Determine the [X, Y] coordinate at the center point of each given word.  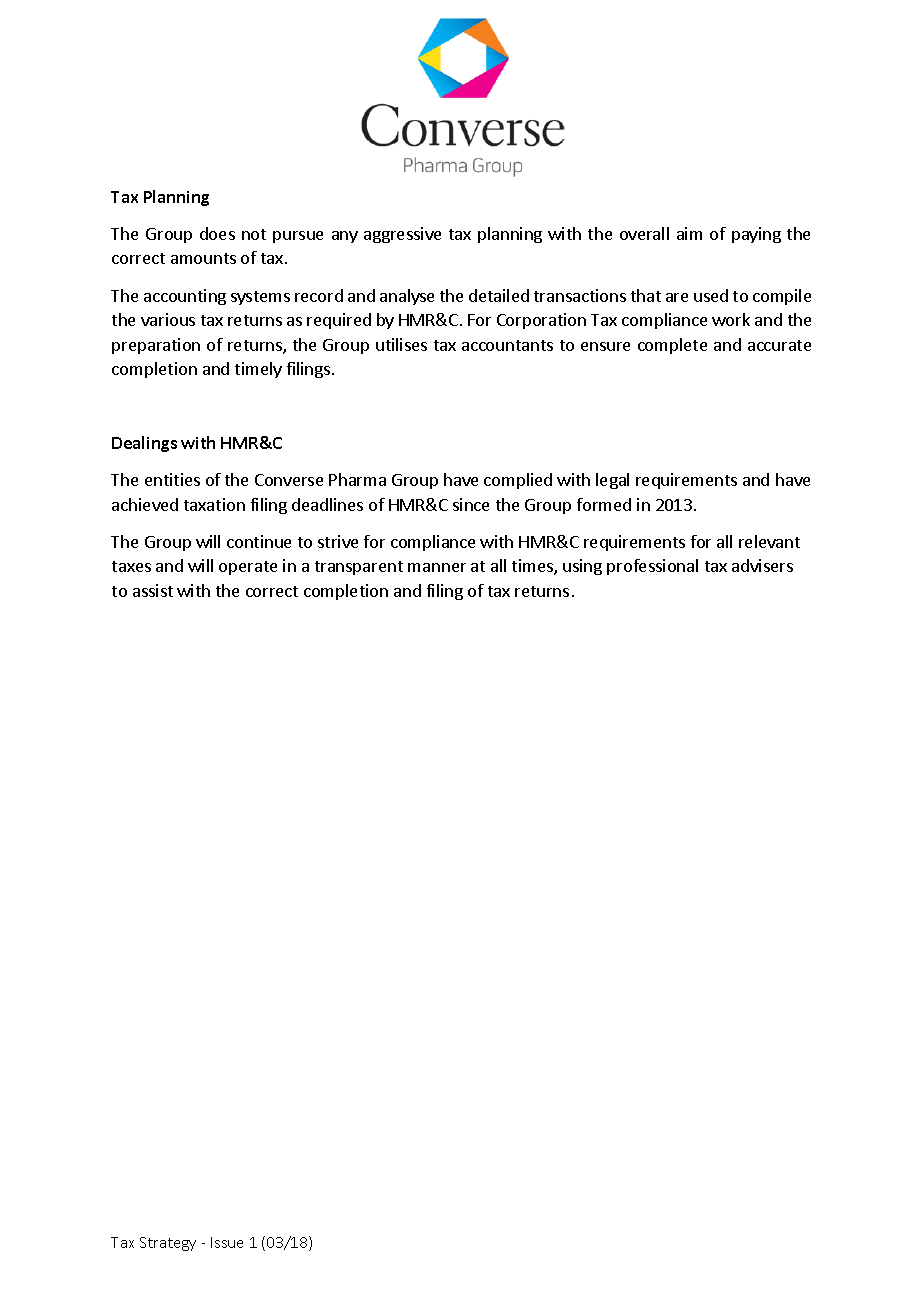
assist [153, 590]
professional [652, 567]
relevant [769, 541]
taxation [214, 504]
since [471, 504]
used [711, 295]
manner [437, 567]
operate [248, 568]
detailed [499, 295]
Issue [227, 1242]
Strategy [168, 1244]
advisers [762, 565]
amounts [203, 258]
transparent [359, 568]
